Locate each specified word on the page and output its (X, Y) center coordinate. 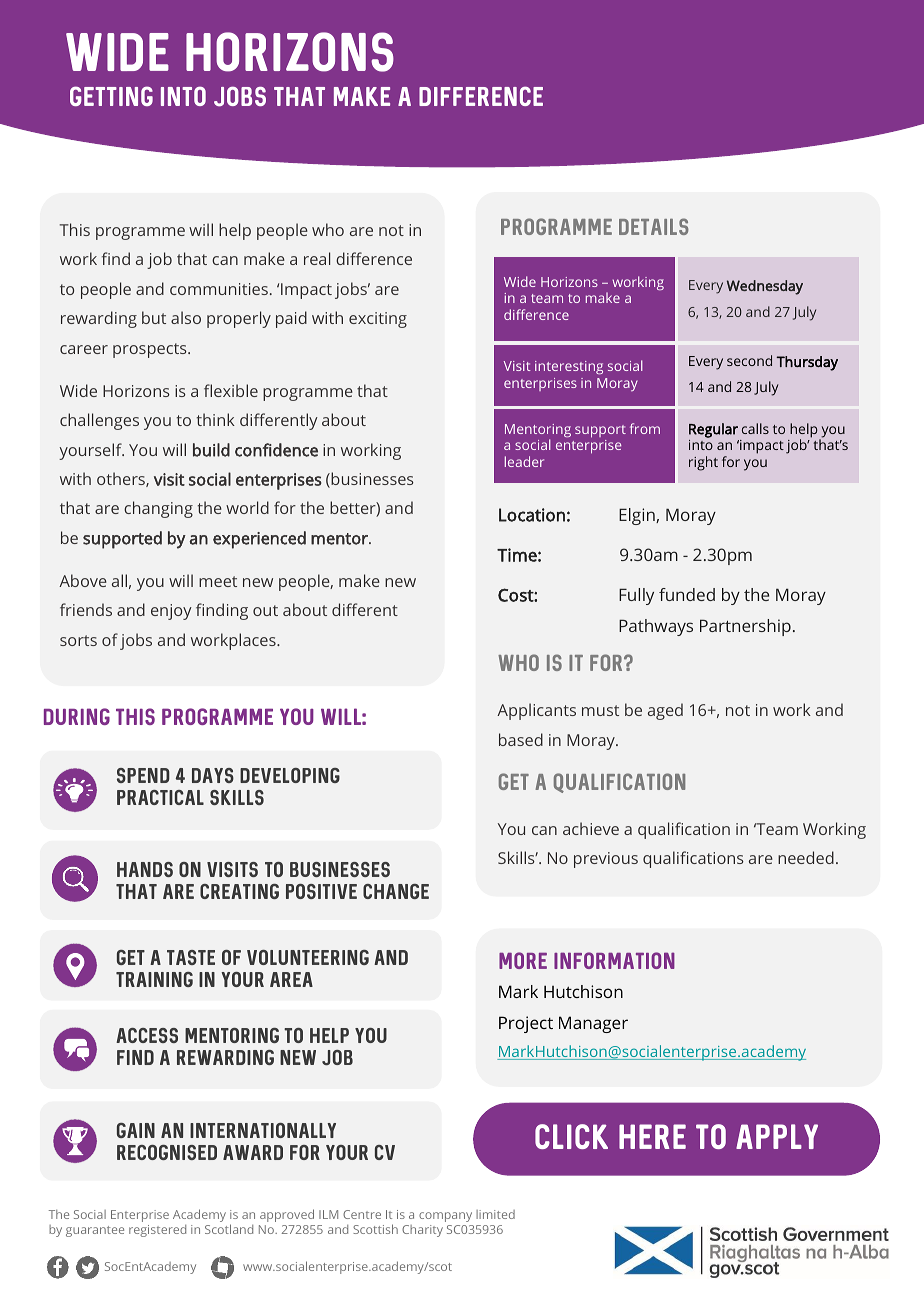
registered (157, 1231)
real (317, 258)
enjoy (171, 612)
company (445, 1217)
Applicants (536, 711)
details (654, 226)
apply (777, 1136)
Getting (111, 96)
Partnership (745, 627)
